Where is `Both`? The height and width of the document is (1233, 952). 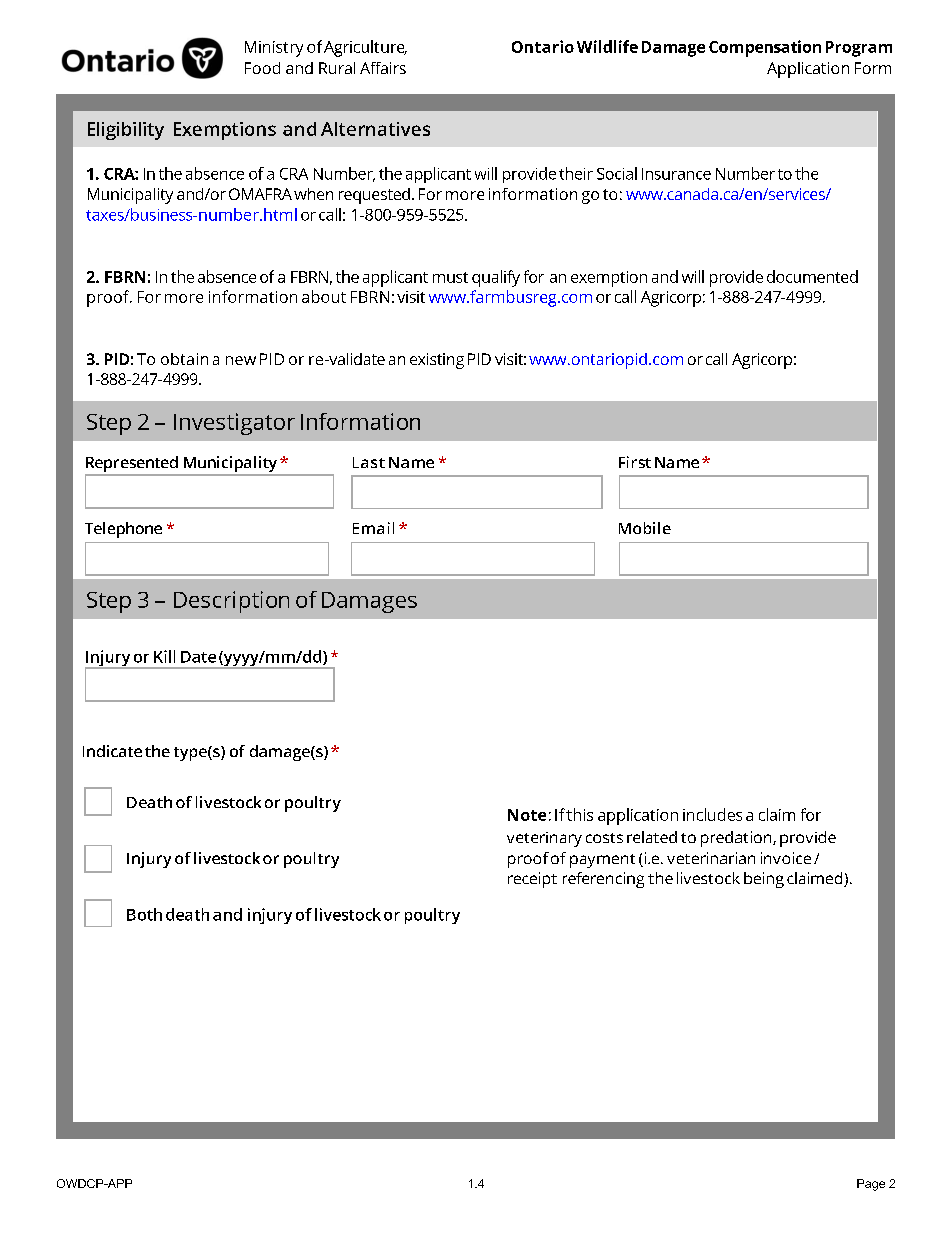 Both is located at coordinates (144, 914).
